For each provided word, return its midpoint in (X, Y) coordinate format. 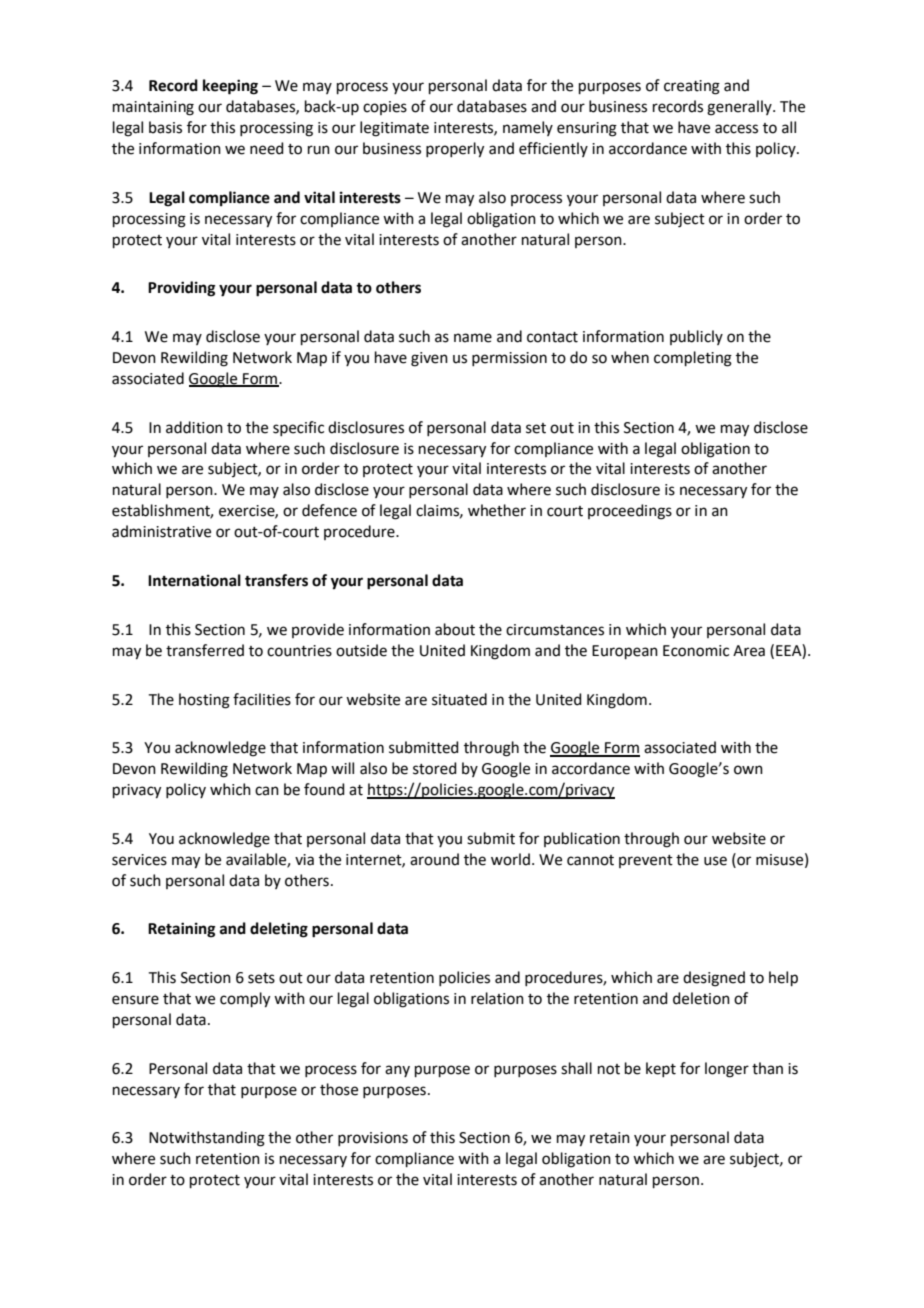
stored (435, 768)
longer (727, 1070)
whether (497, 510)
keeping (230, 87)
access (736, 129)
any (397, 1071)
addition (194, 427)
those (339, 1089)
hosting (204, 701)
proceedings (630, 512)
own (748, 770)
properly (455, 150)
